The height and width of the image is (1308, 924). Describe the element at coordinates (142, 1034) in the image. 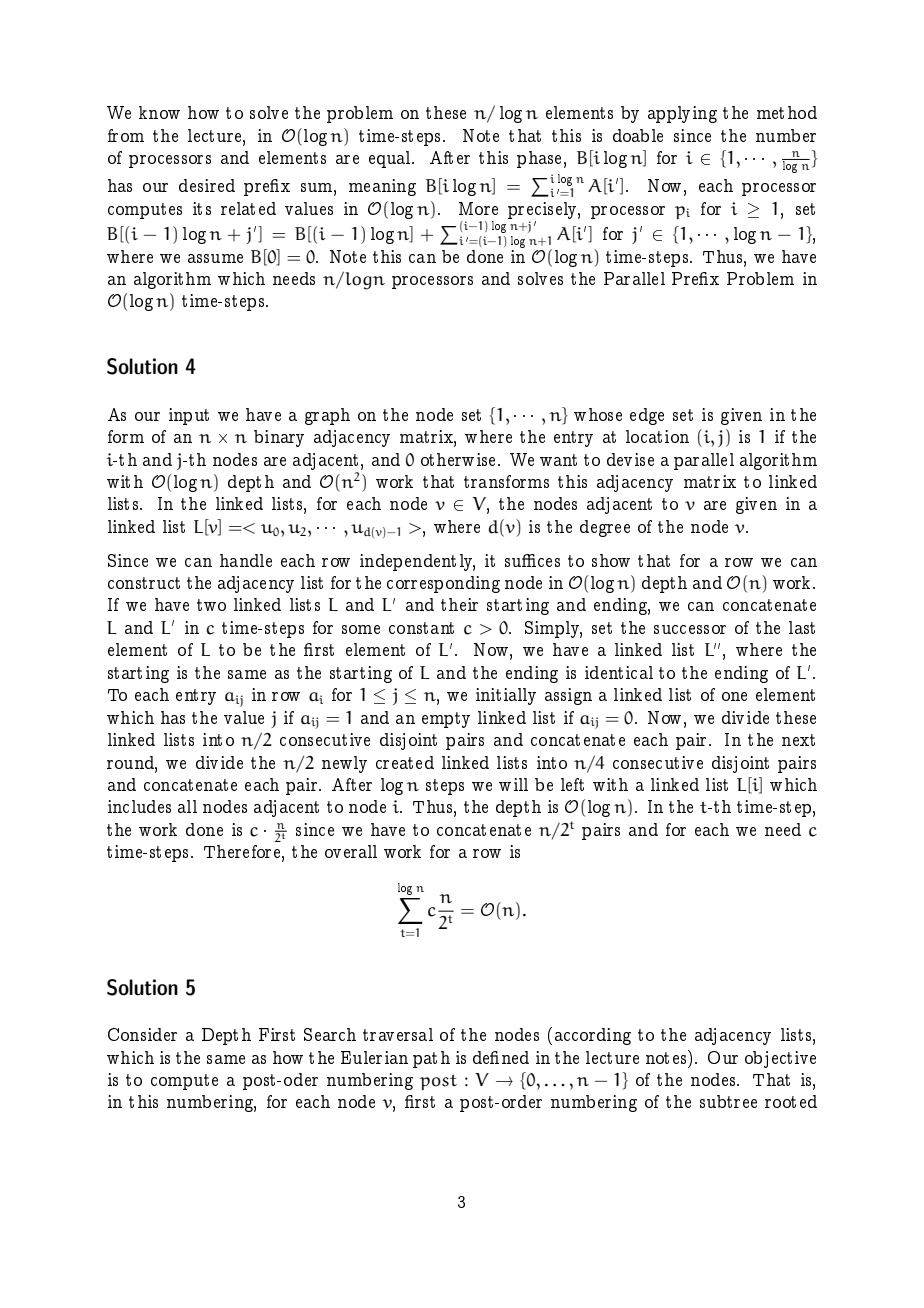

I see `Consider` at that location.
